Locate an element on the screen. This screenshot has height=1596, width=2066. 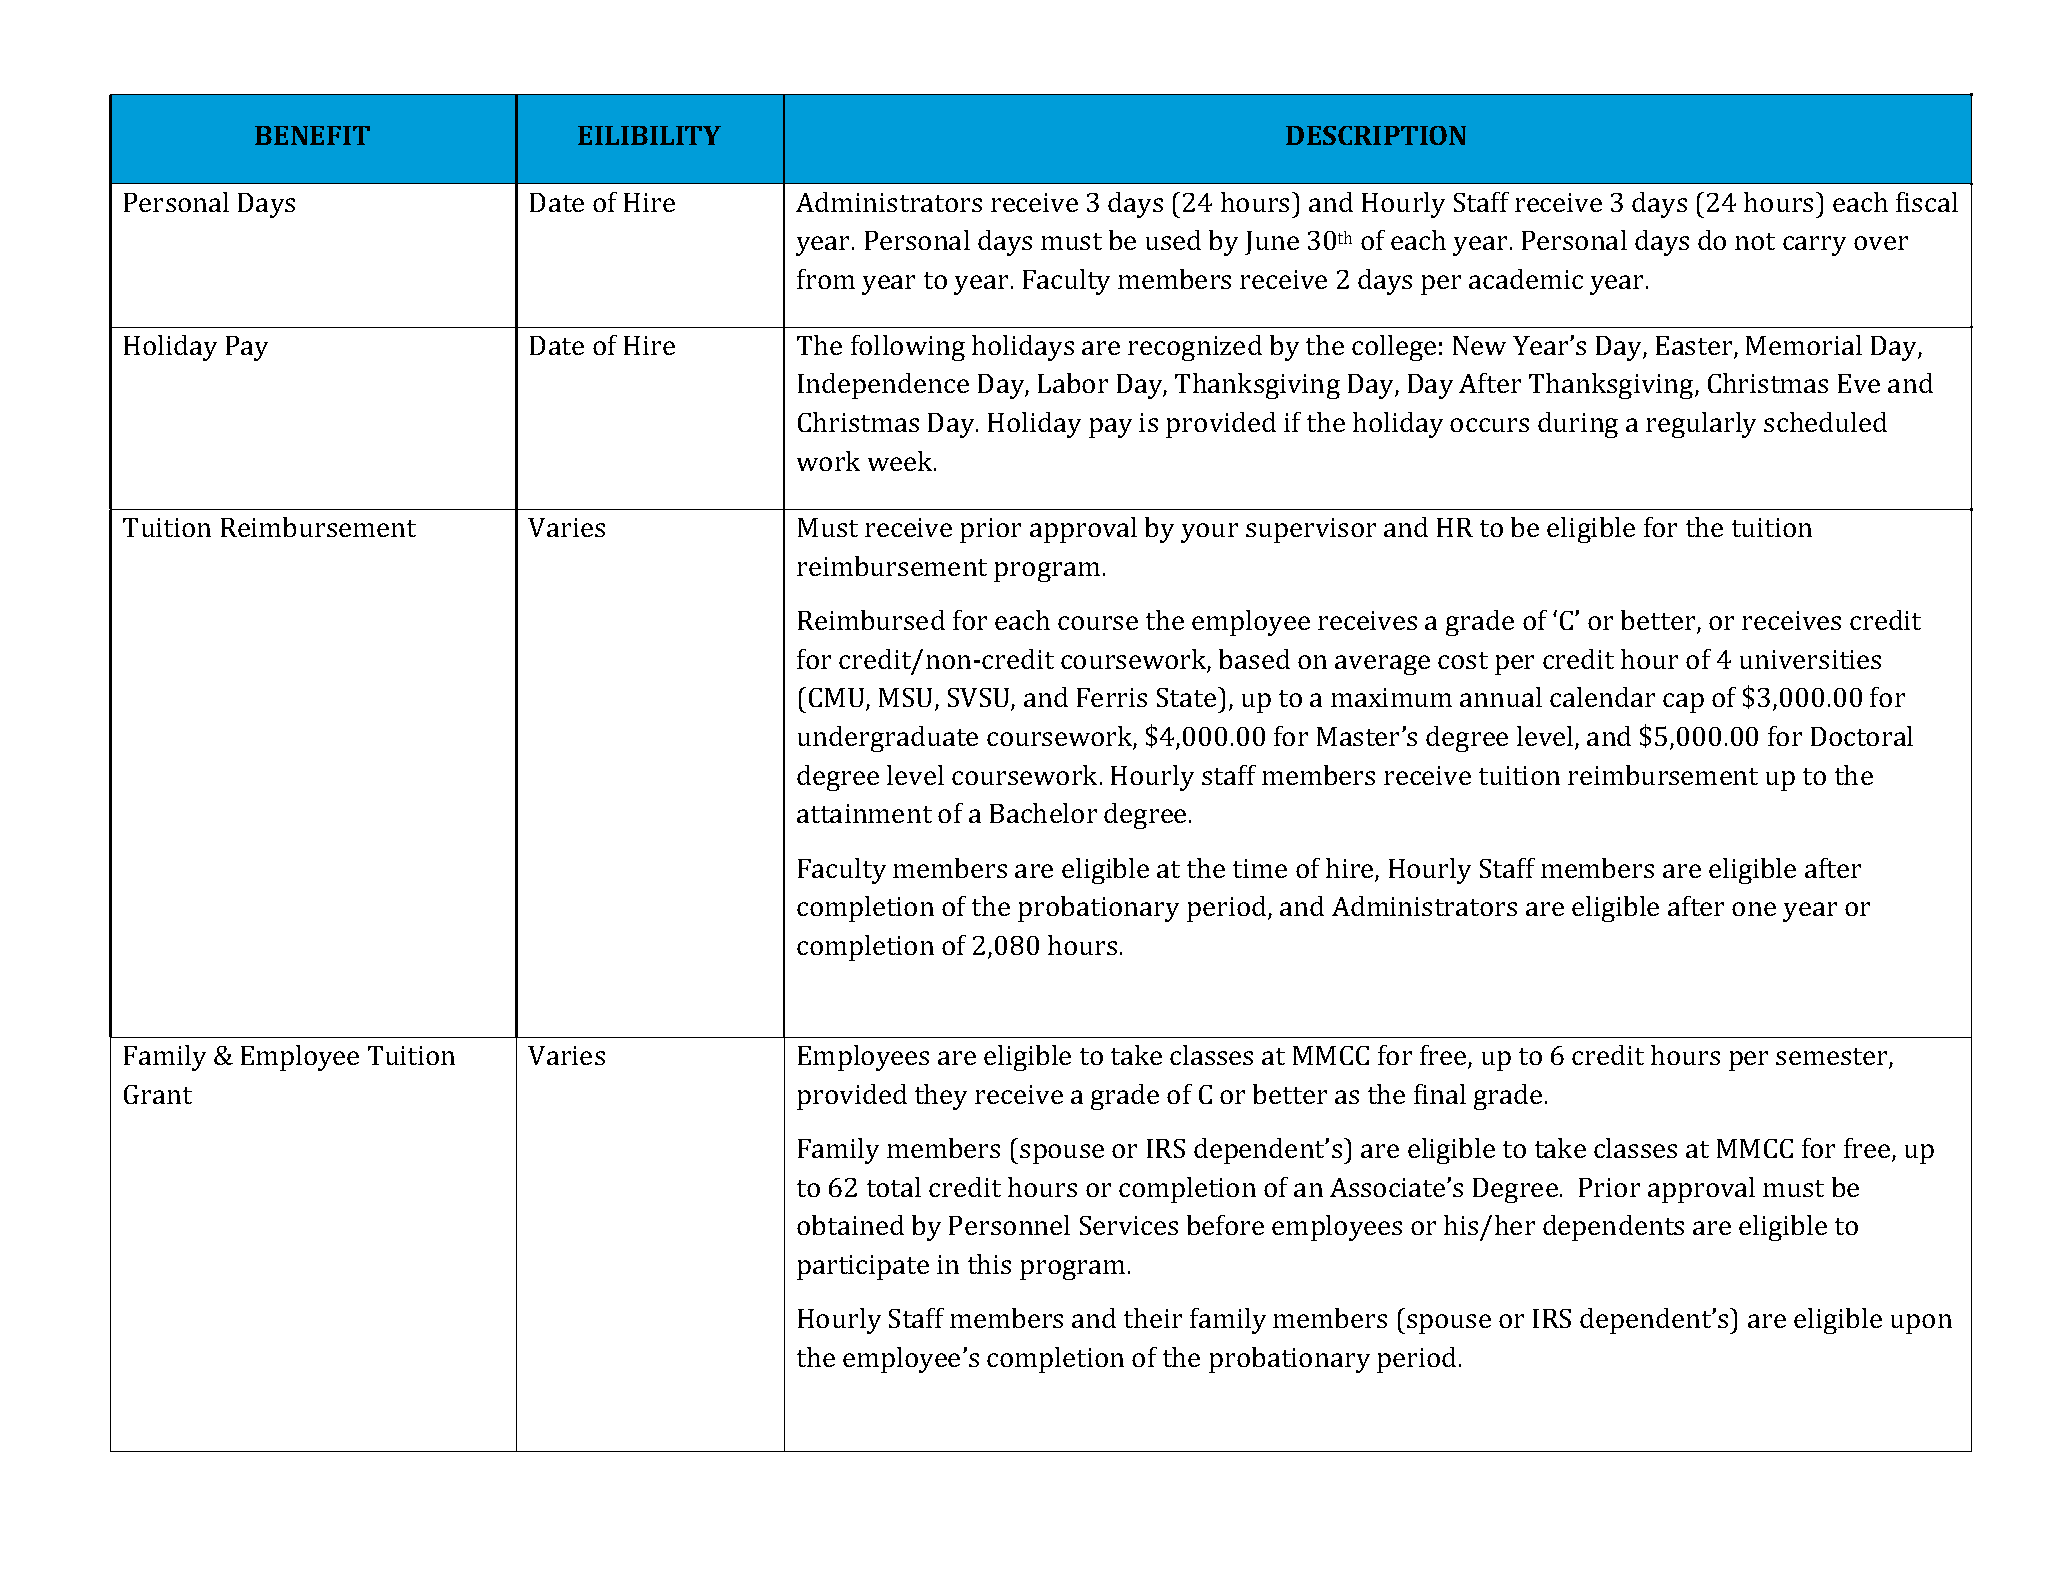
time is located at coordinates (1260, 868).
